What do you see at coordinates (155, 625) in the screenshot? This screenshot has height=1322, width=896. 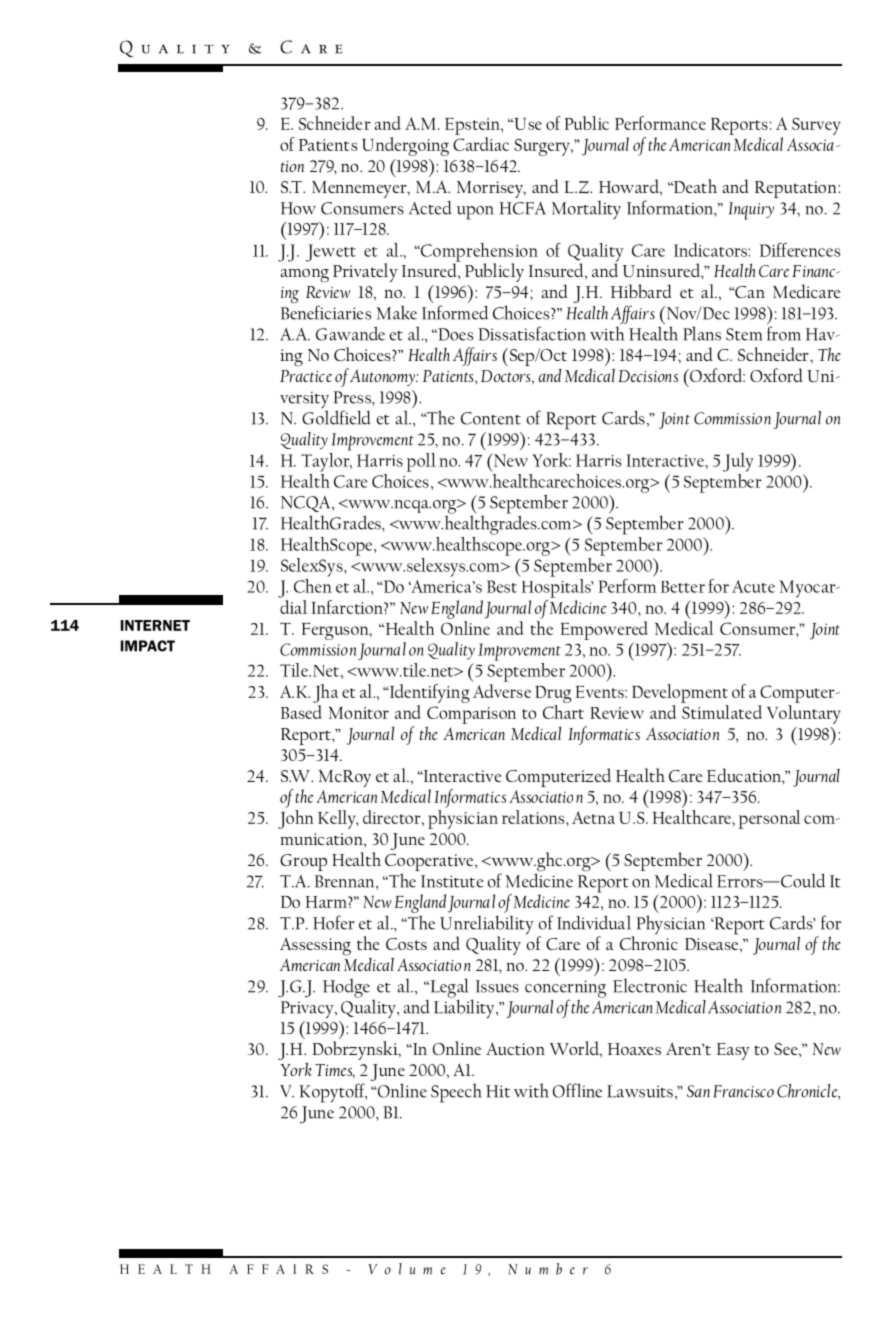 I see `INTERNET` at bounding box center [155, 625].
